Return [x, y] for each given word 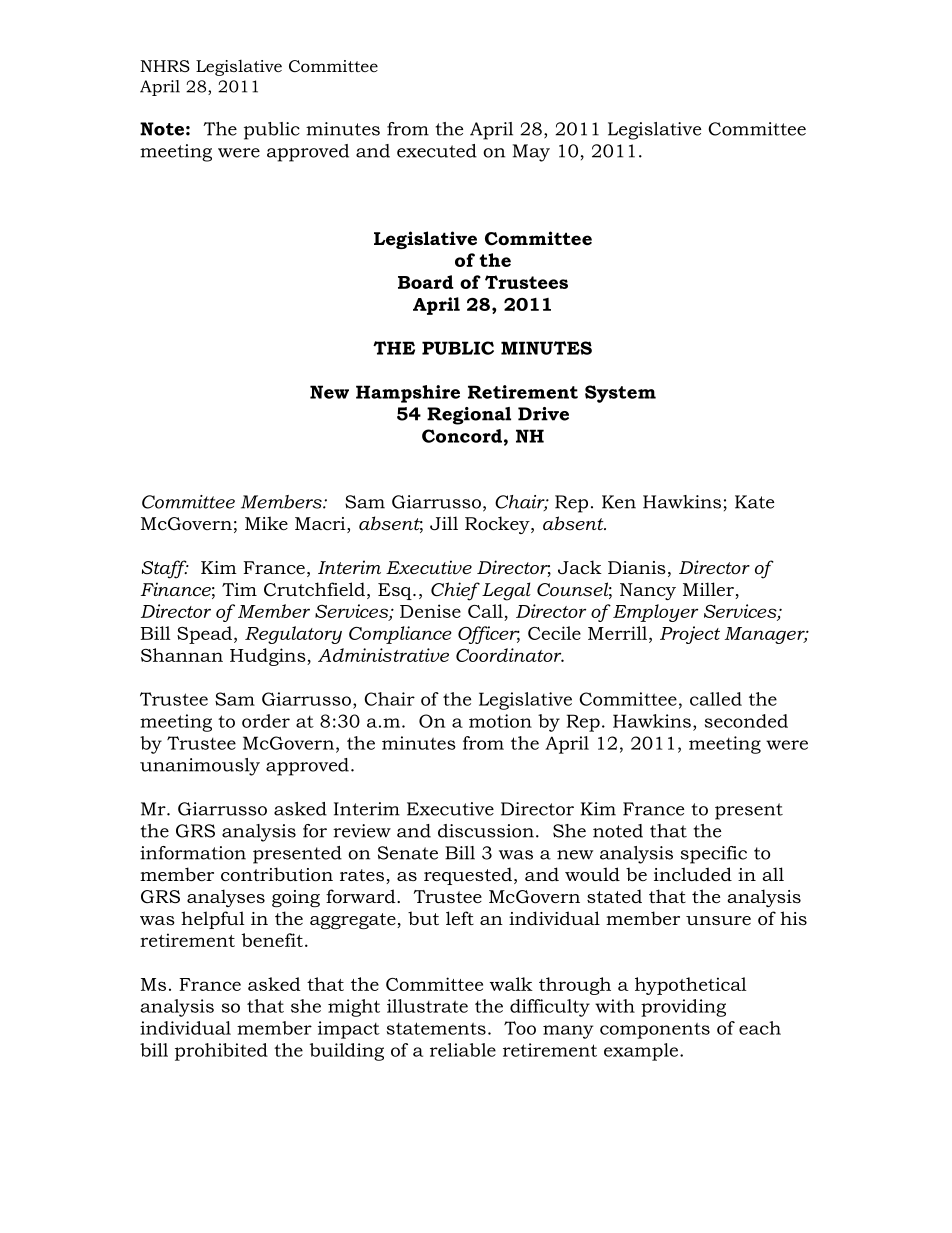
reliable [463, 1050]
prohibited [221, 1052]
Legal [506, 591]
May [531, 153]
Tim [239, 589]
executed [437, 151]
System [620, 394]
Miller [709, 590]
